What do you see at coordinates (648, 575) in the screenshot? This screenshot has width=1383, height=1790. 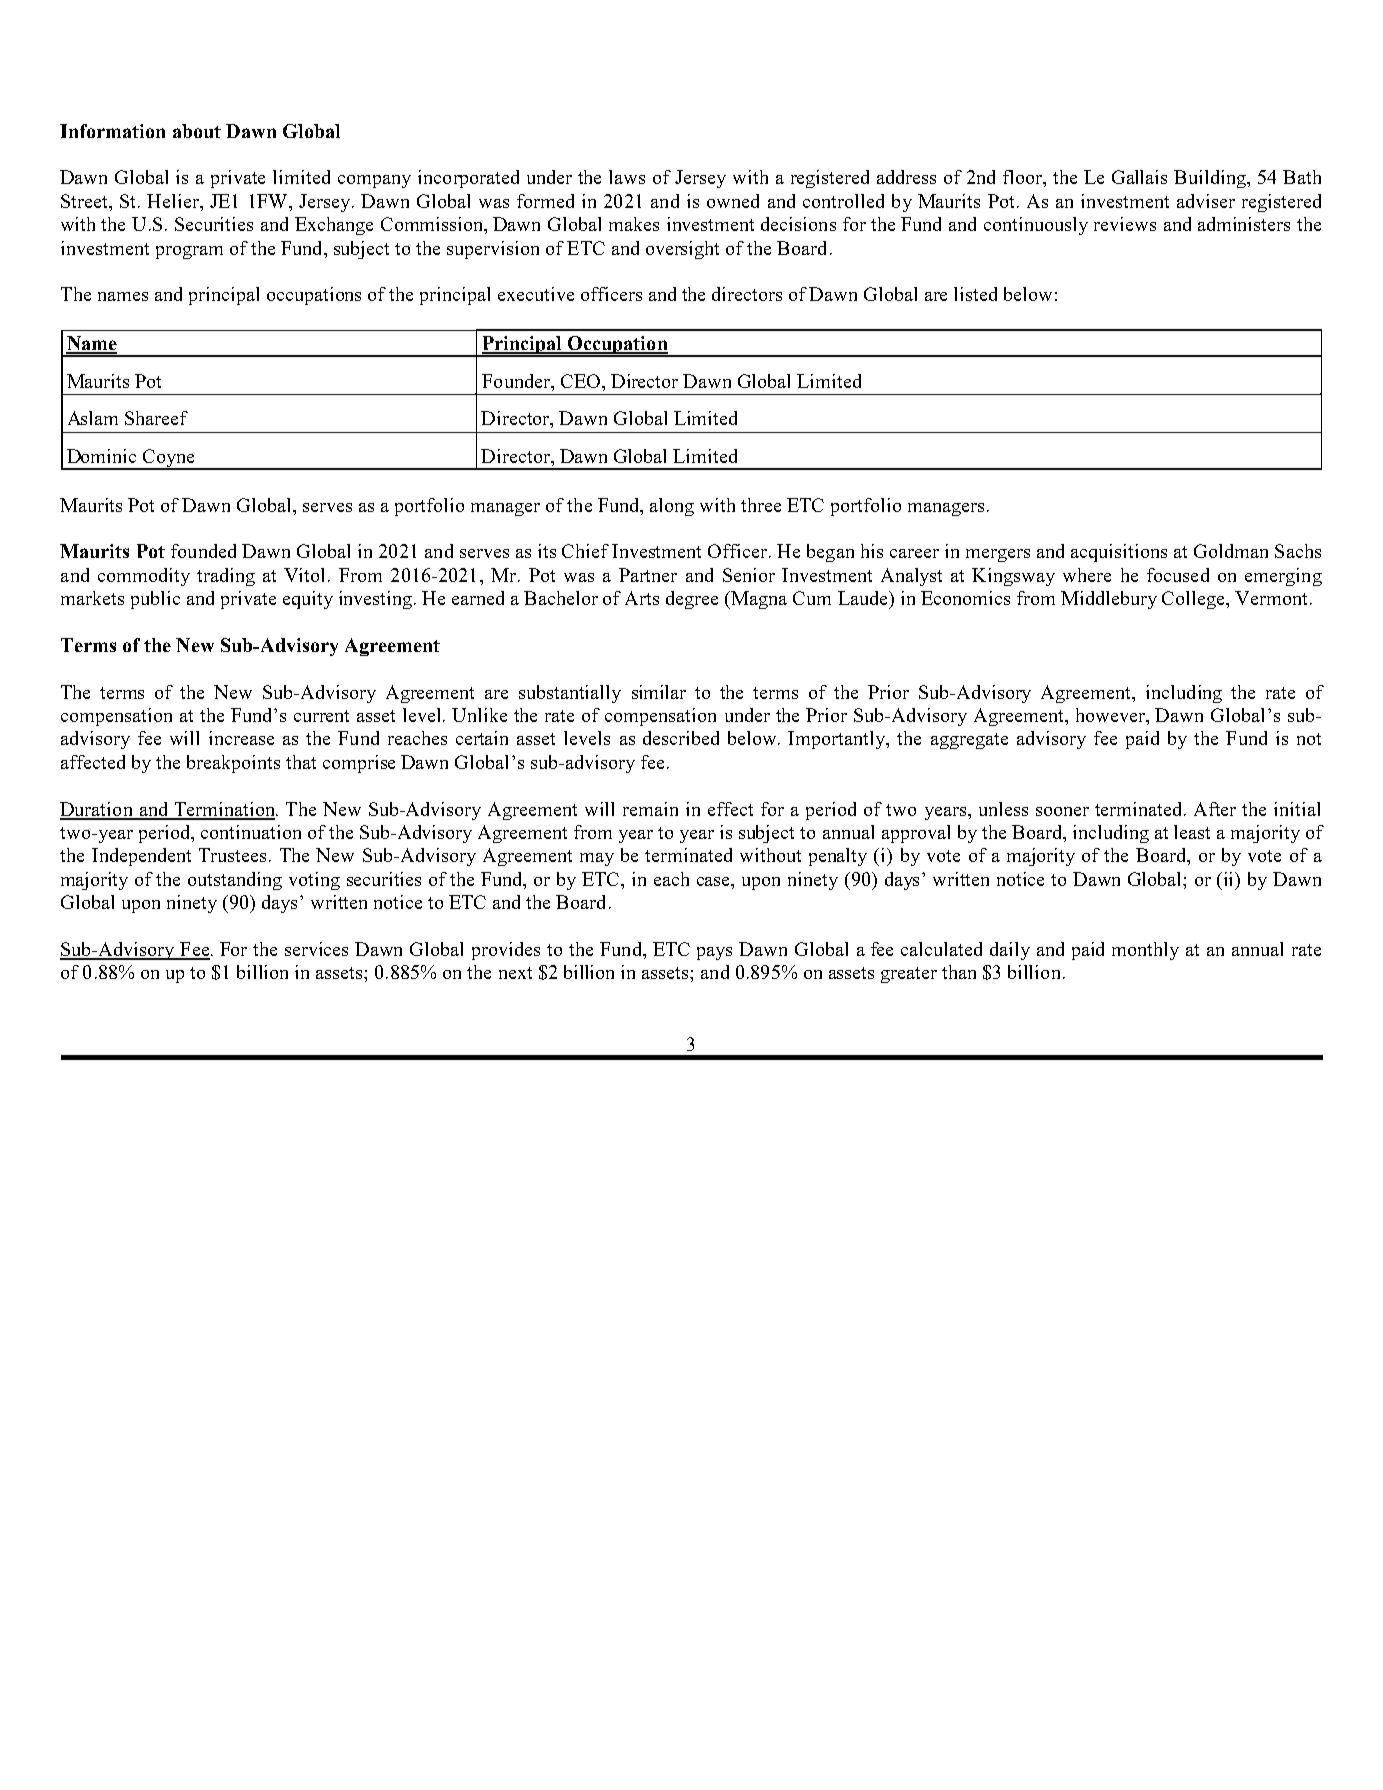 I see `Partner` at bounding box center [648, 575].
